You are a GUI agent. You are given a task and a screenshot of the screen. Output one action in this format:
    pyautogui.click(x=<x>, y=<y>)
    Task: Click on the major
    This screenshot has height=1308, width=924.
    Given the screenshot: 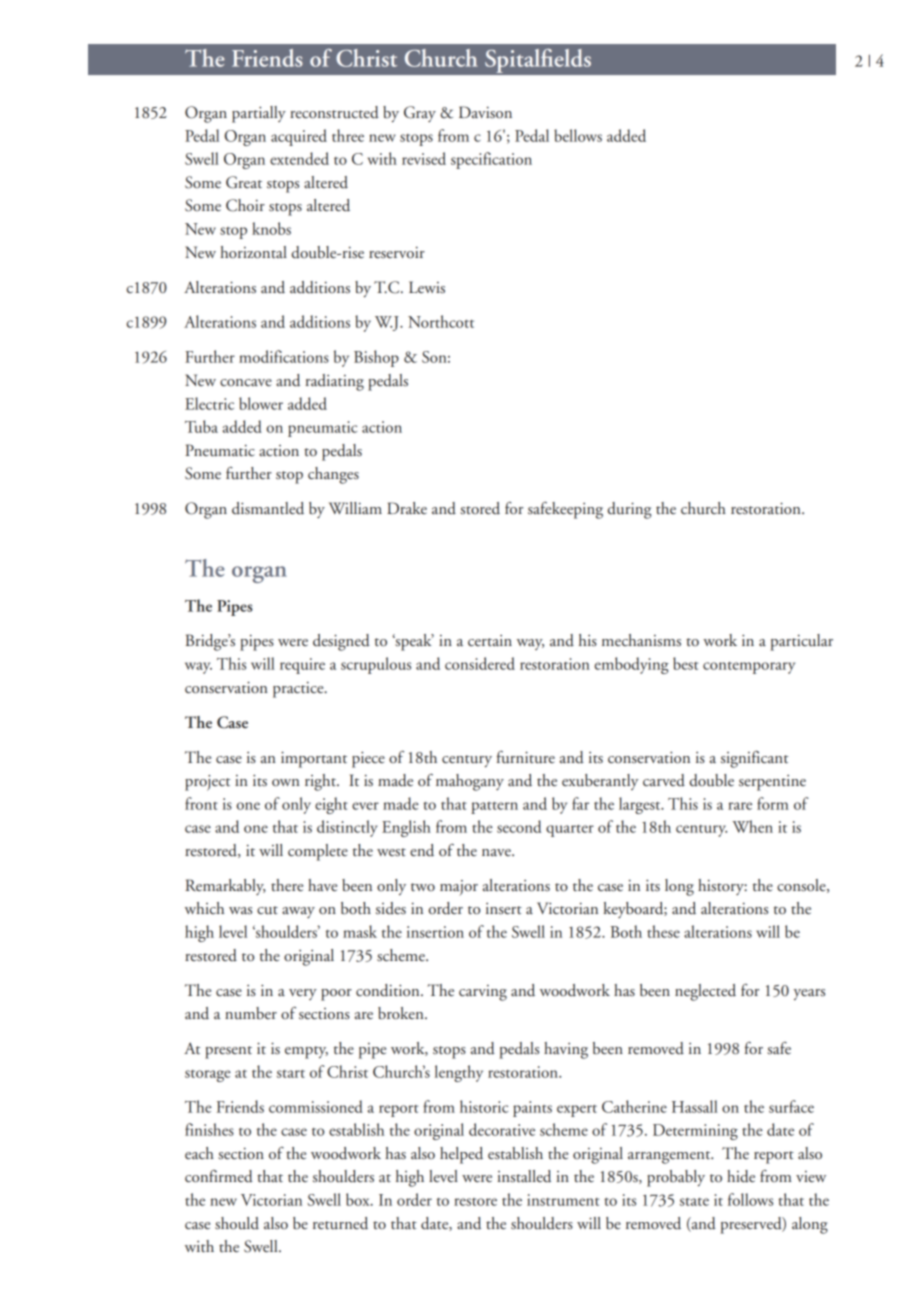 What is the action you would take?
    pyautogui.click(x=459, y=888)
